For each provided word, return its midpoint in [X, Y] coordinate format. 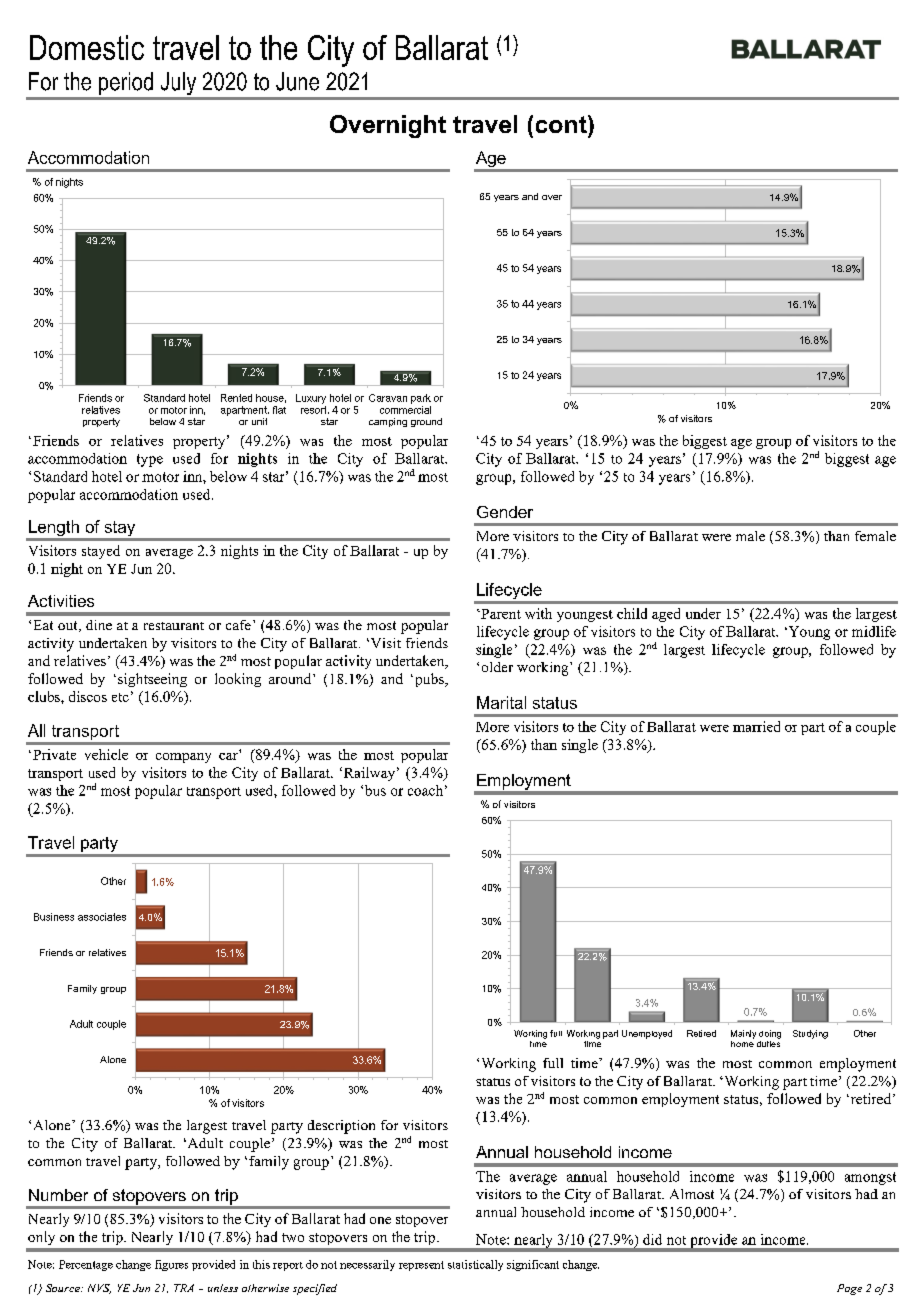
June [297, 81]
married [756, 726]
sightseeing [152, 680]
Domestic [87, 47]
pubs [429, 680]
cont [562, 124]
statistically [475, 1265]
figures [171, 1265]
